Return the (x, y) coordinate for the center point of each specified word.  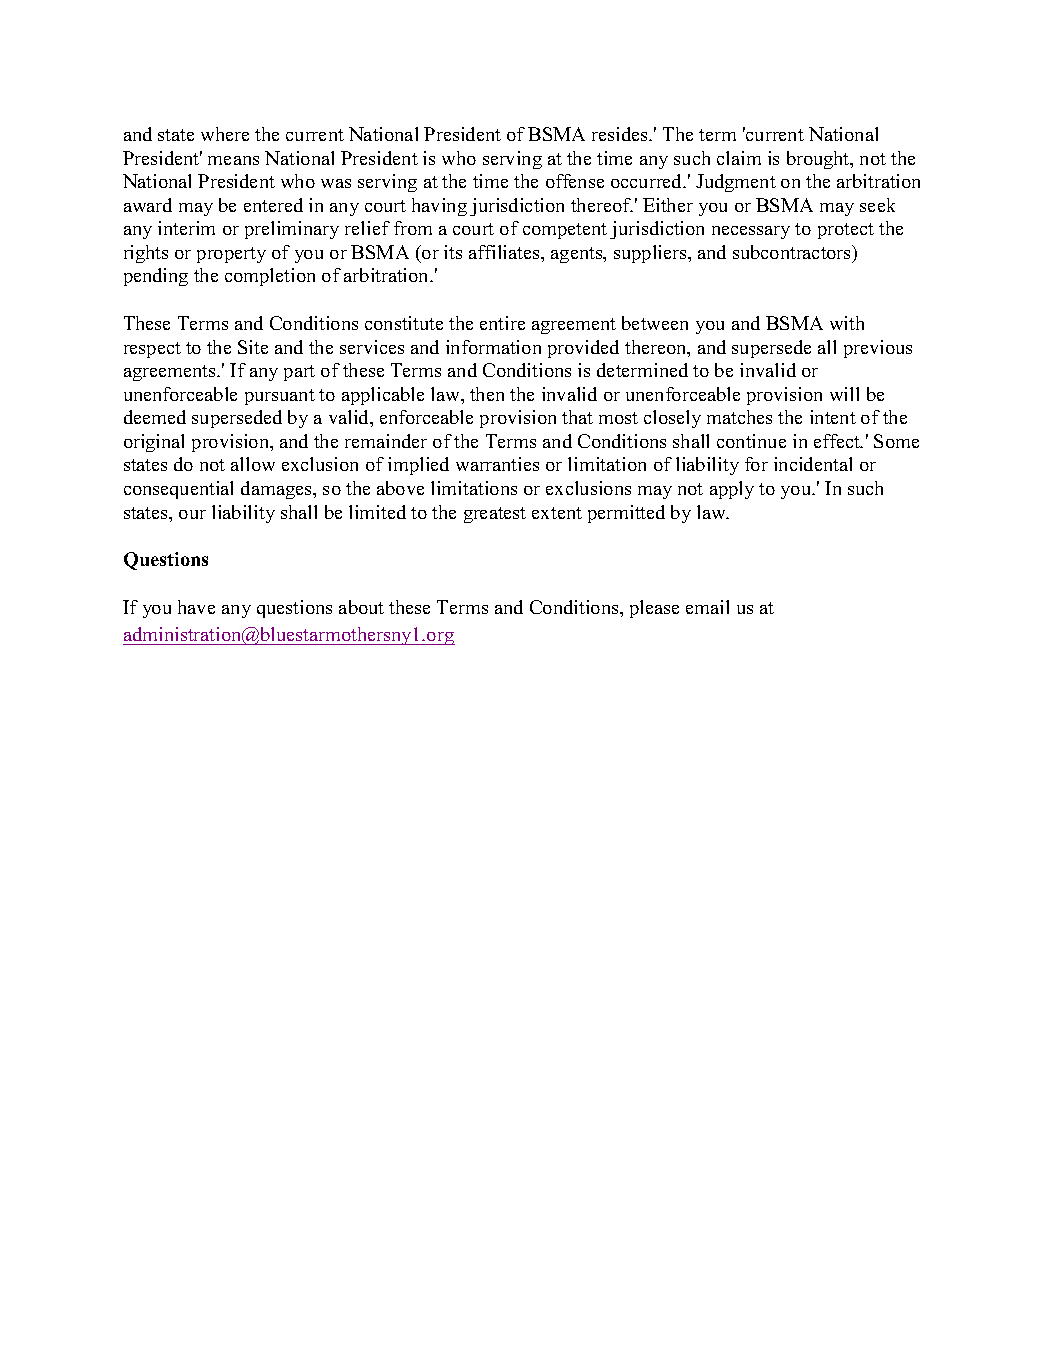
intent (833, 417)
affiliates (505, 252)
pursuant (280, 397)
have (196, 607)
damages (277, 490)
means (233, 160)
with (847, 323)
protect (846, 231)
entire (502, 323)
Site (253, 347)
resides (621, 134)
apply (732, 490)
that (577, 417)
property (231, 255)
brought (819, 160)
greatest (495, 515)
